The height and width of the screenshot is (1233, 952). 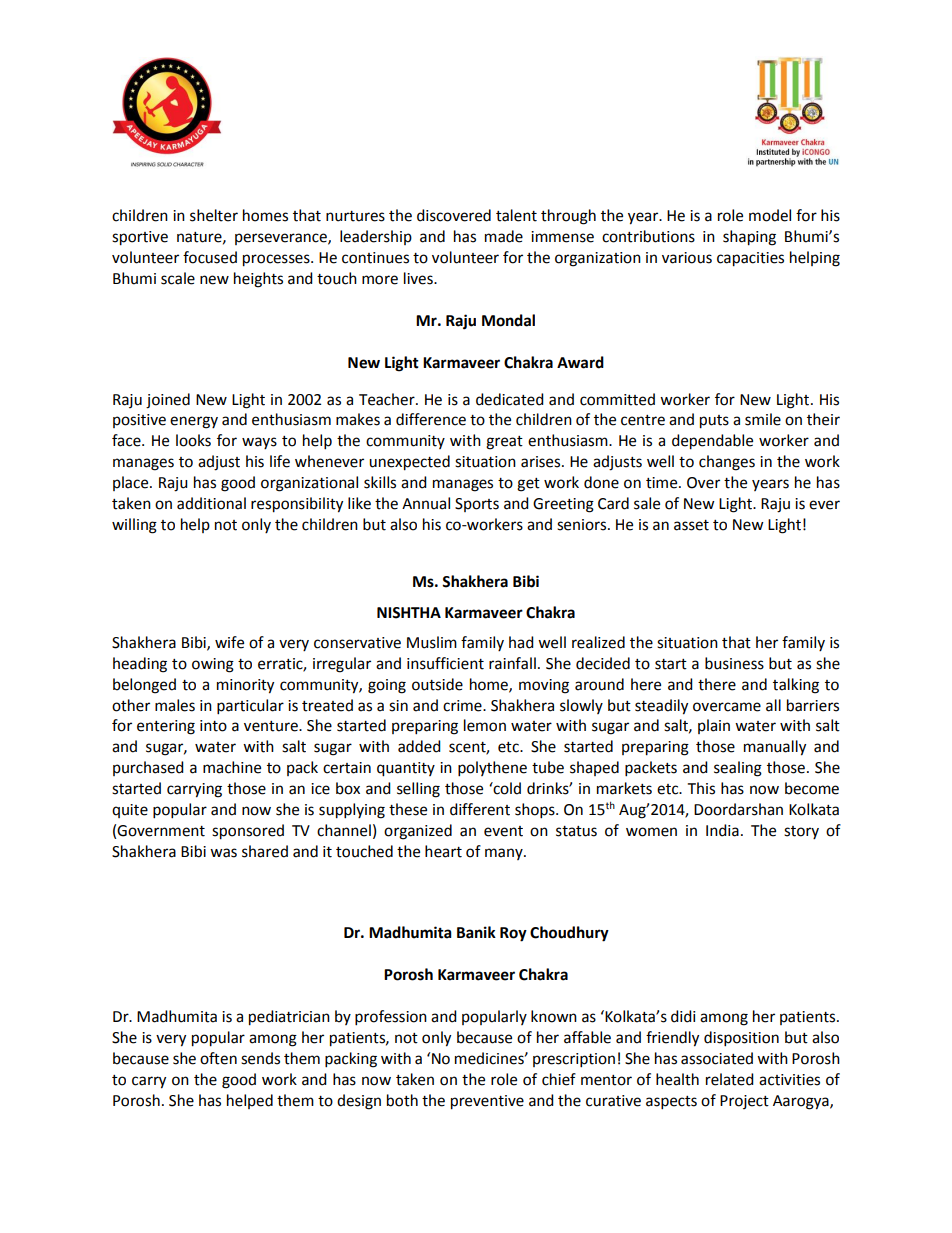 I want to click on machine, so click(x=232, y=767).
